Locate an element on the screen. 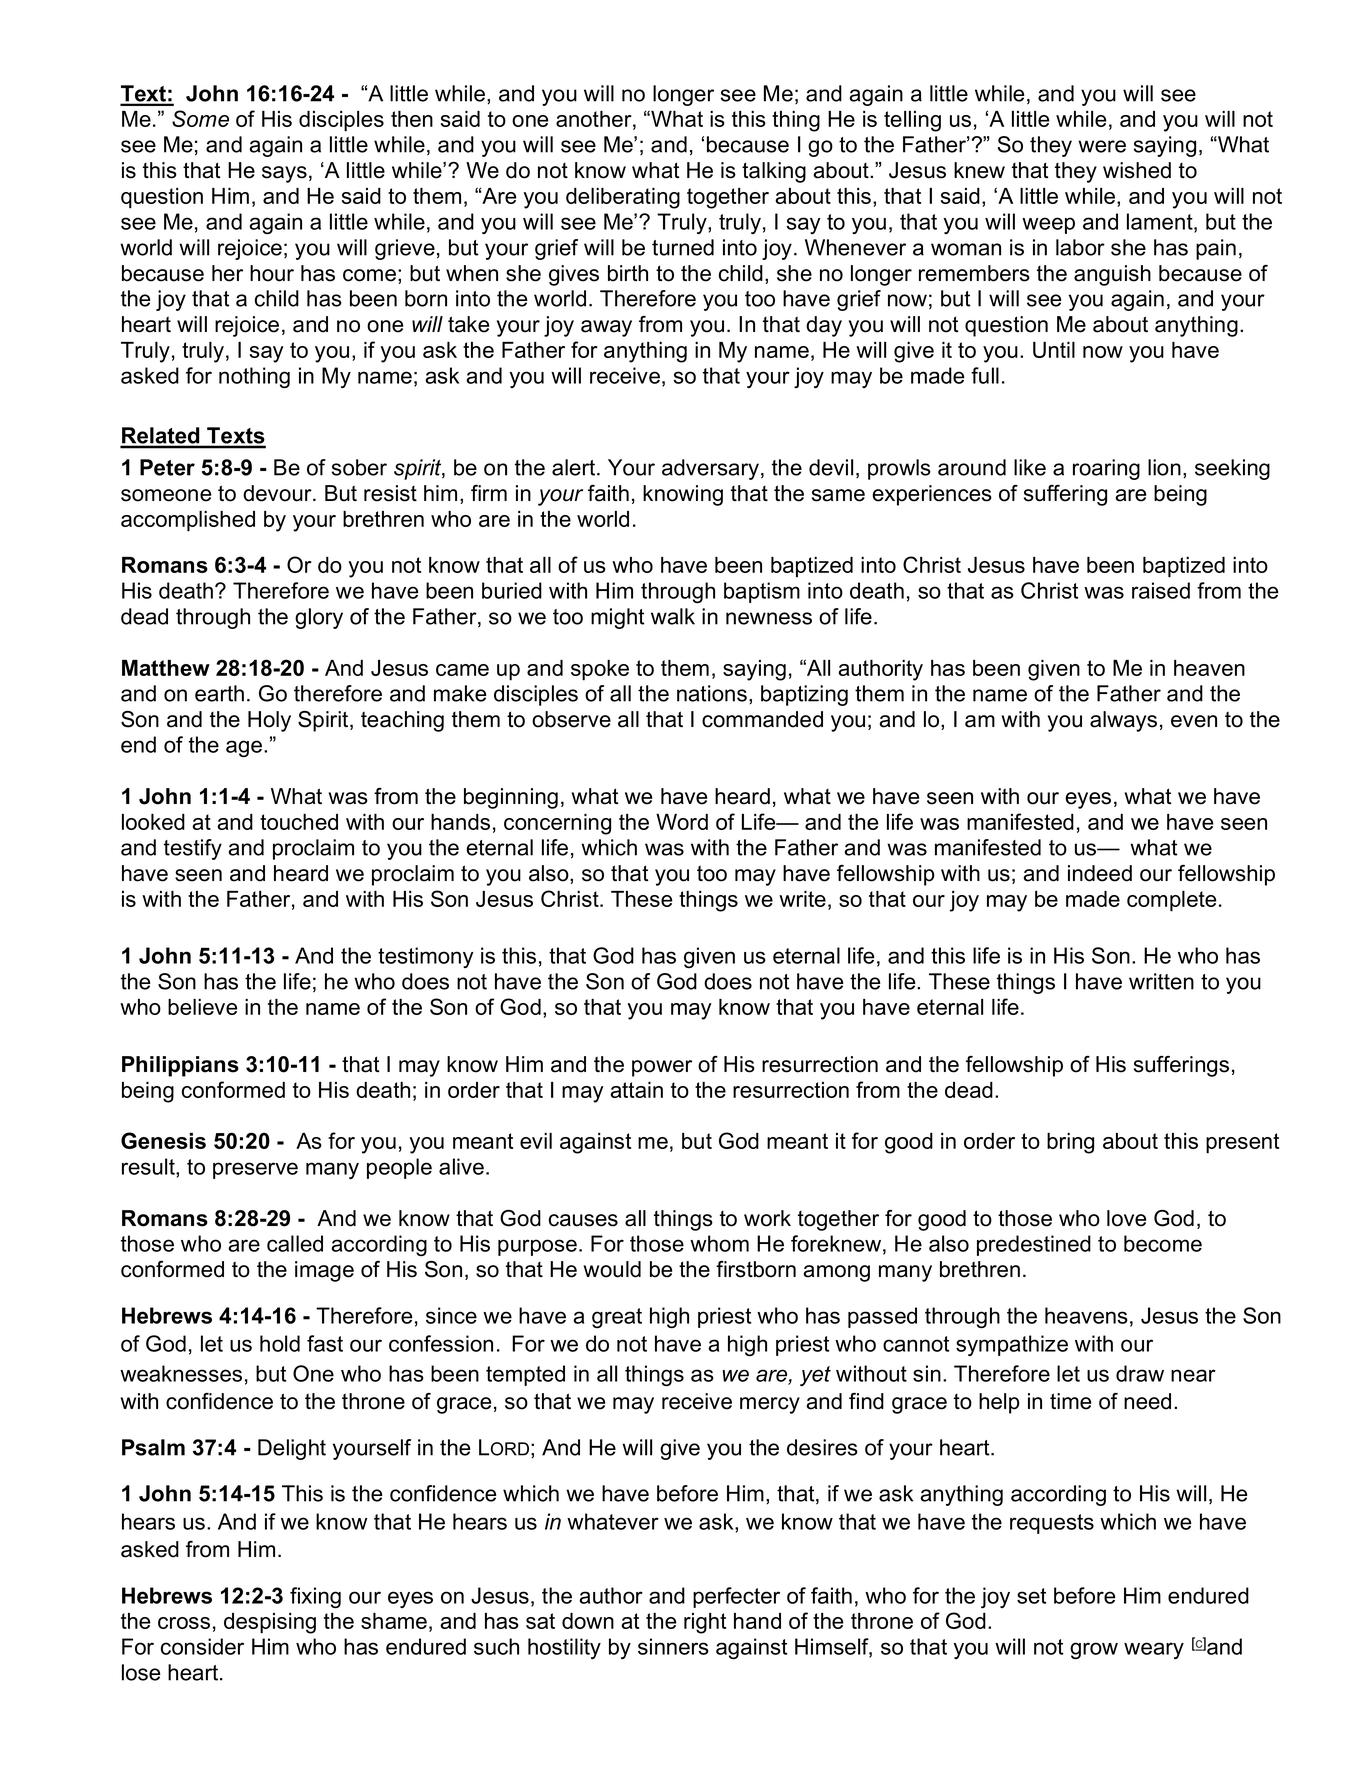  adversary is located at coordinates (710, 469).
